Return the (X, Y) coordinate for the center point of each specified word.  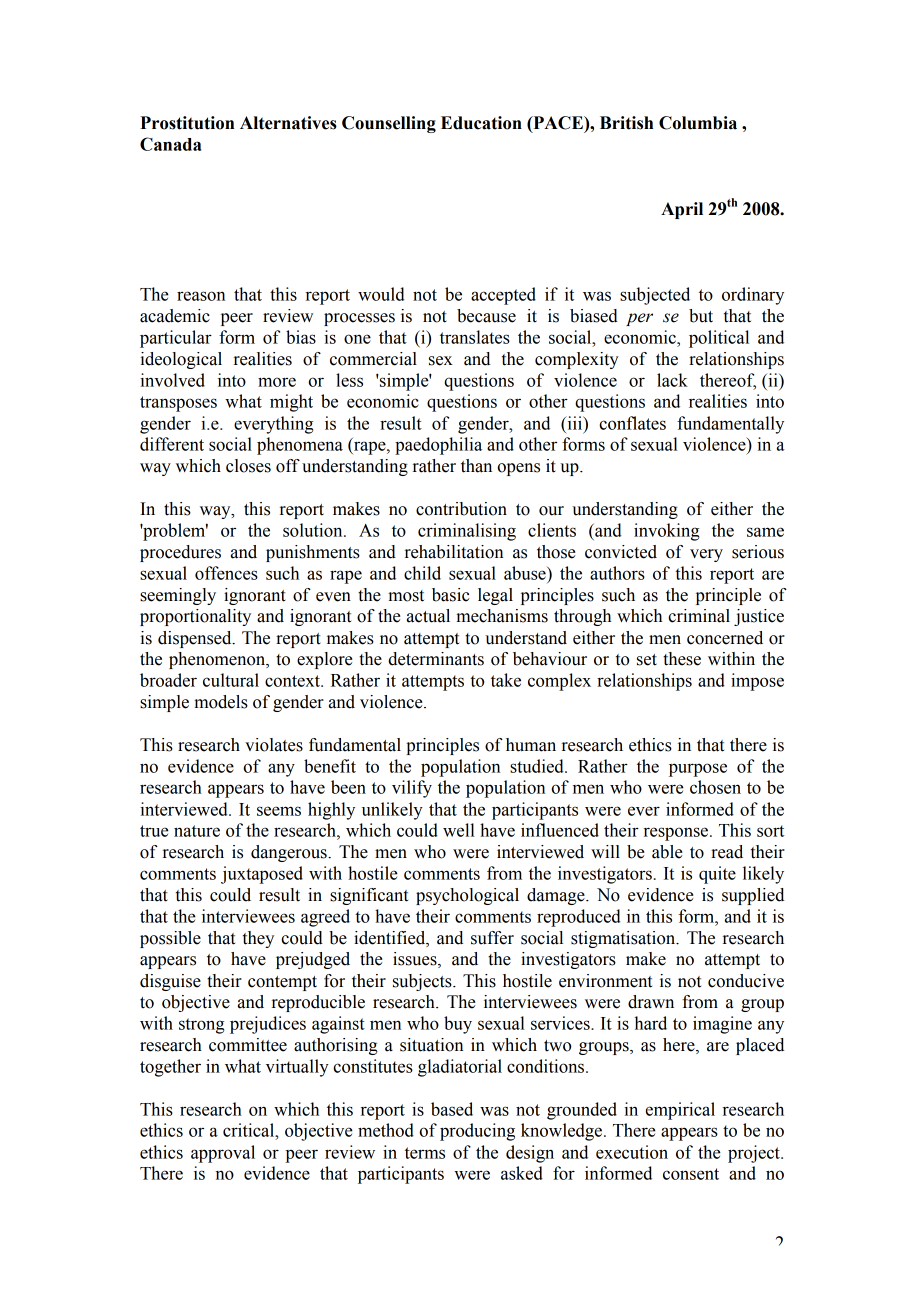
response (677, 834)
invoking (666, 532)
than (476, 466)
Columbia (698, 123)
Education (481, 123)
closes (248, 466)
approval (223, 1154)
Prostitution (187, 123)
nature (197, 831)
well (459, 830)
